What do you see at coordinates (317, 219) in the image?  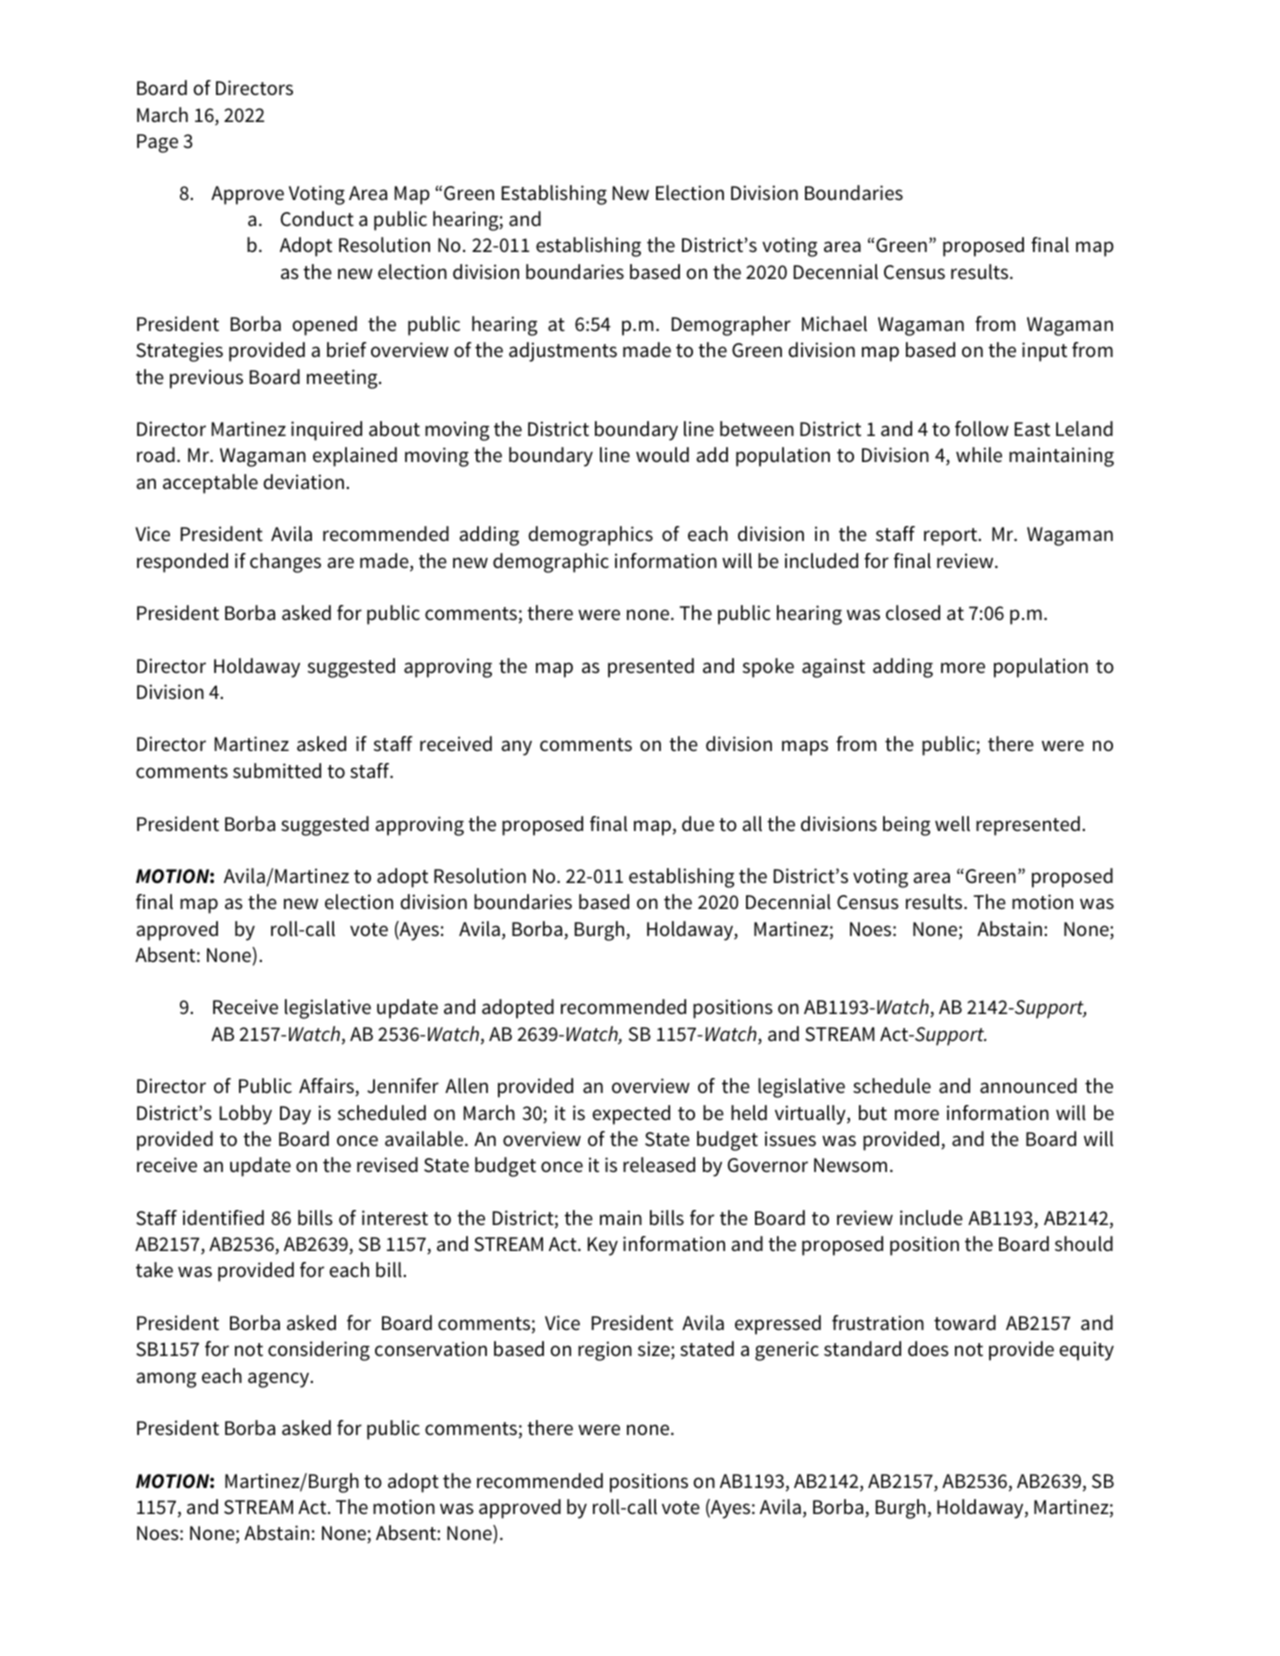 I see `Conduct` at bounding box center [317, 219].
